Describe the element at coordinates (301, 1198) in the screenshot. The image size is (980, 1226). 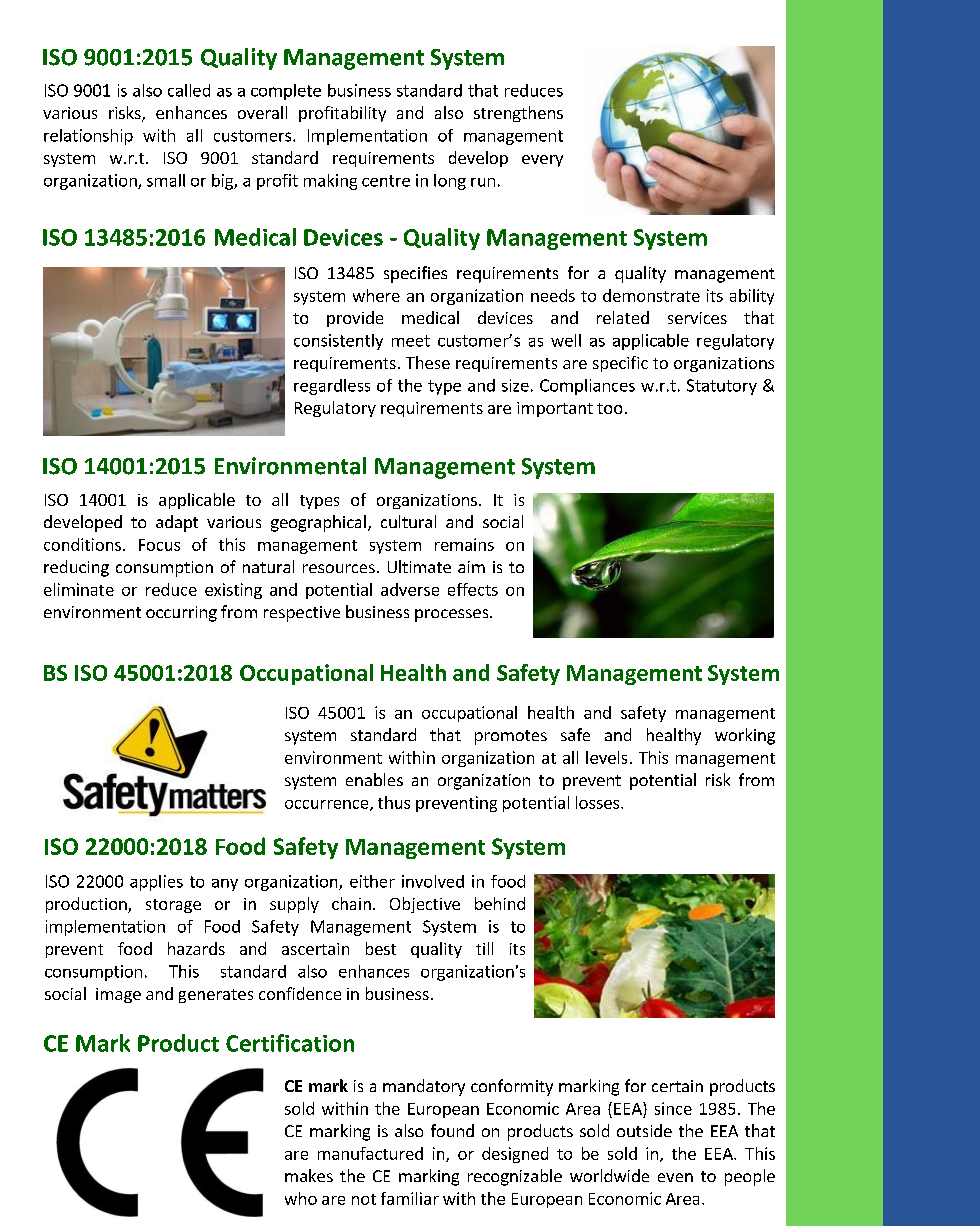
I see `who` at that location.
